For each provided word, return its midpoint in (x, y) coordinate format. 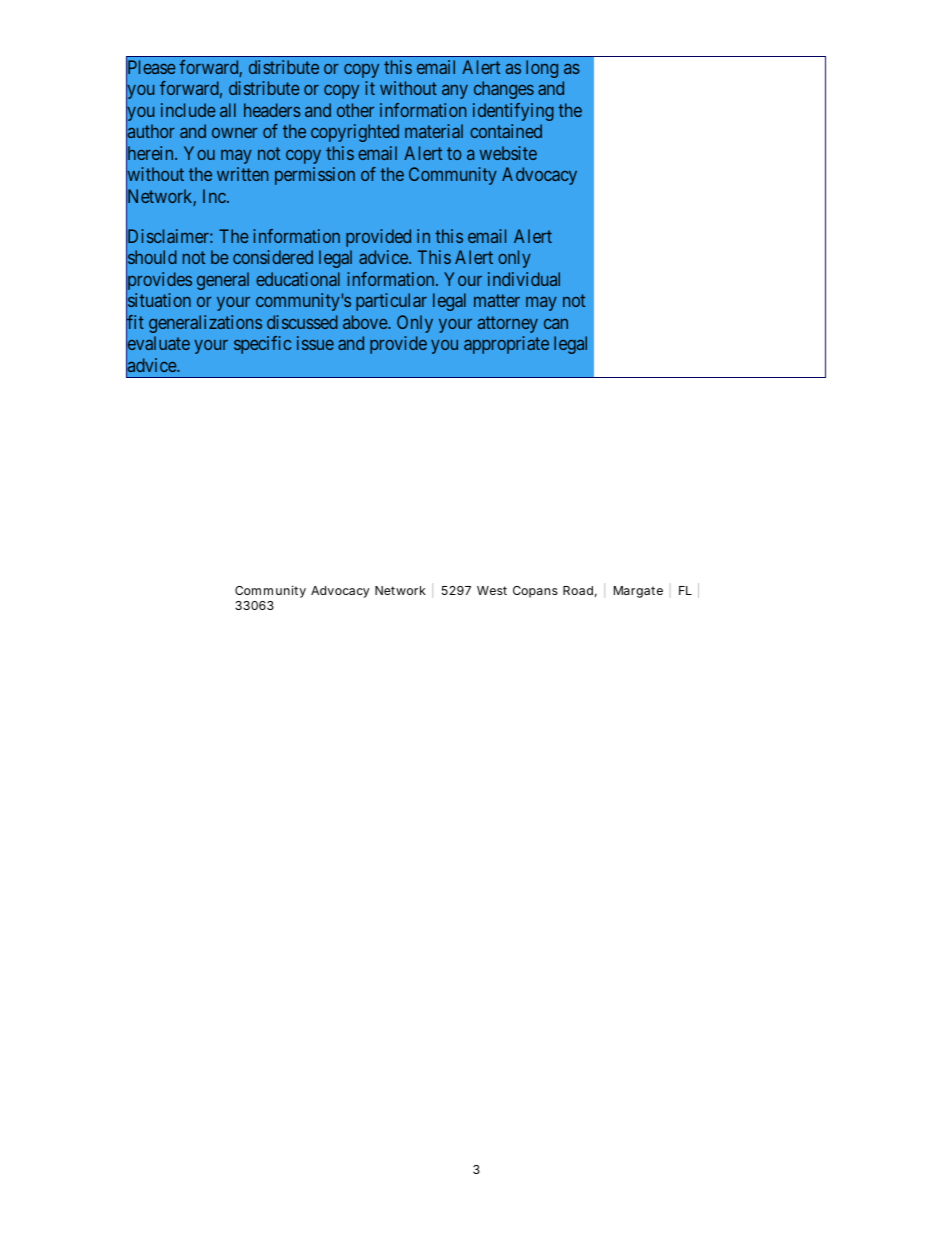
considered (273, 257)
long (542, 69)
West (492, 590)
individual (524, 279)
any (455, 92)
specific (262, 345)
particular (391, 302)
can (556, 324)
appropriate (506, 345)
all (228, 110)
